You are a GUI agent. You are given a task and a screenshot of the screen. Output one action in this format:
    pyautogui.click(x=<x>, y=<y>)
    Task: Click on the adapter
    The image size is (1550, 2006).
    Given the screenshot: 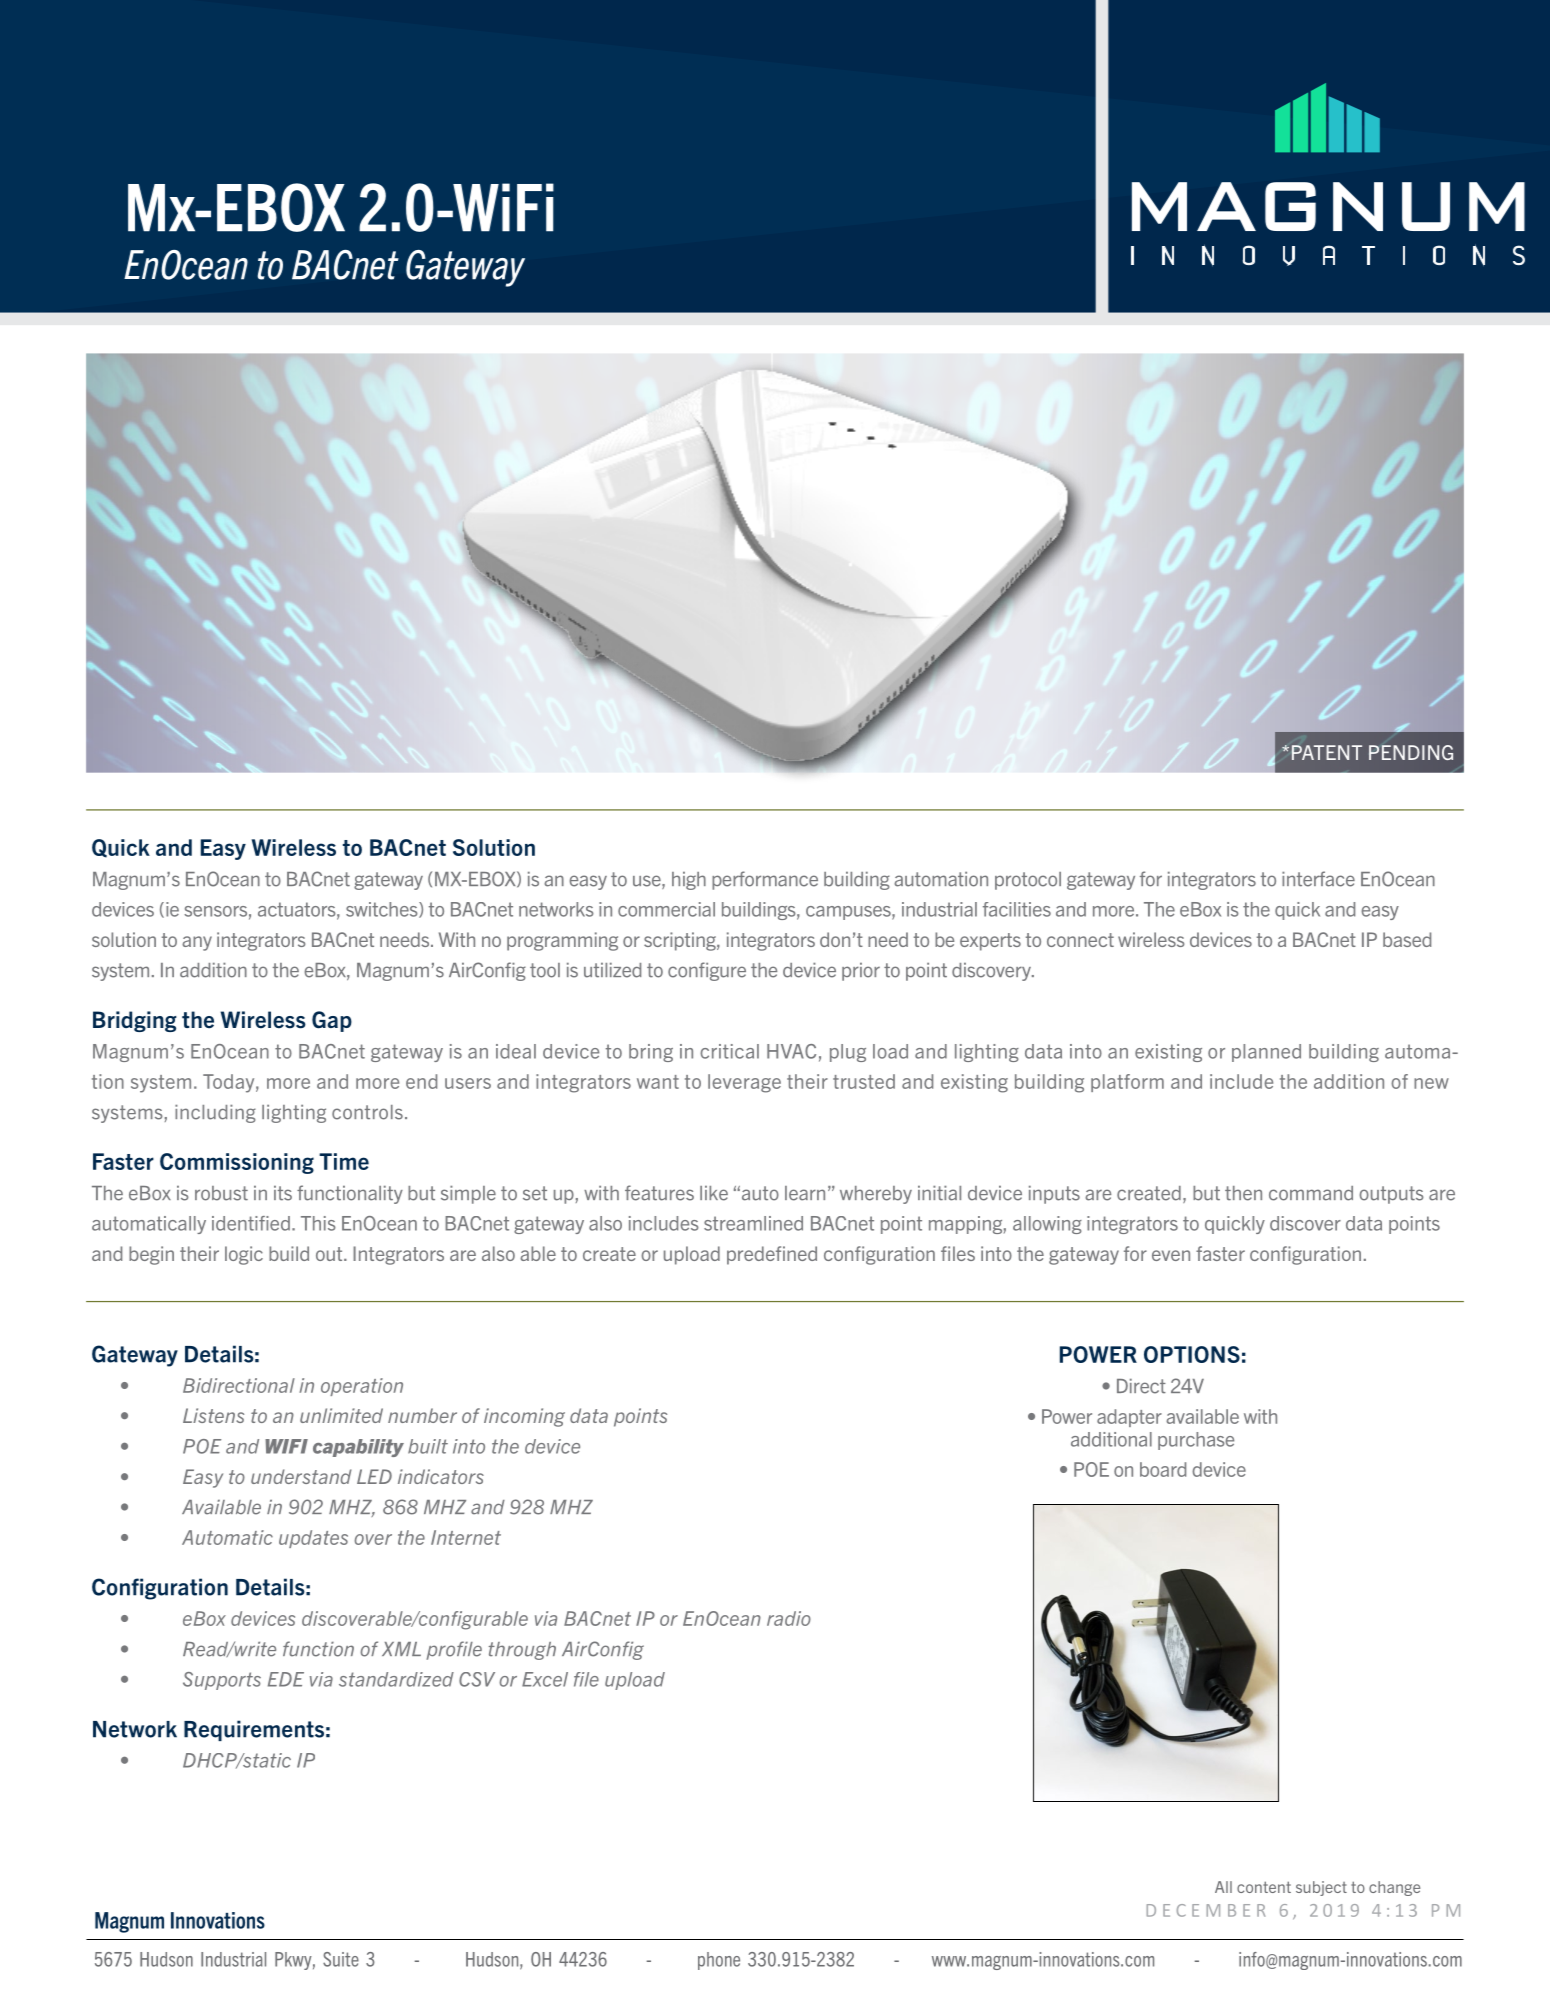 What is the action you would take?
    pyautogui.click(x=1129, y=1418)
